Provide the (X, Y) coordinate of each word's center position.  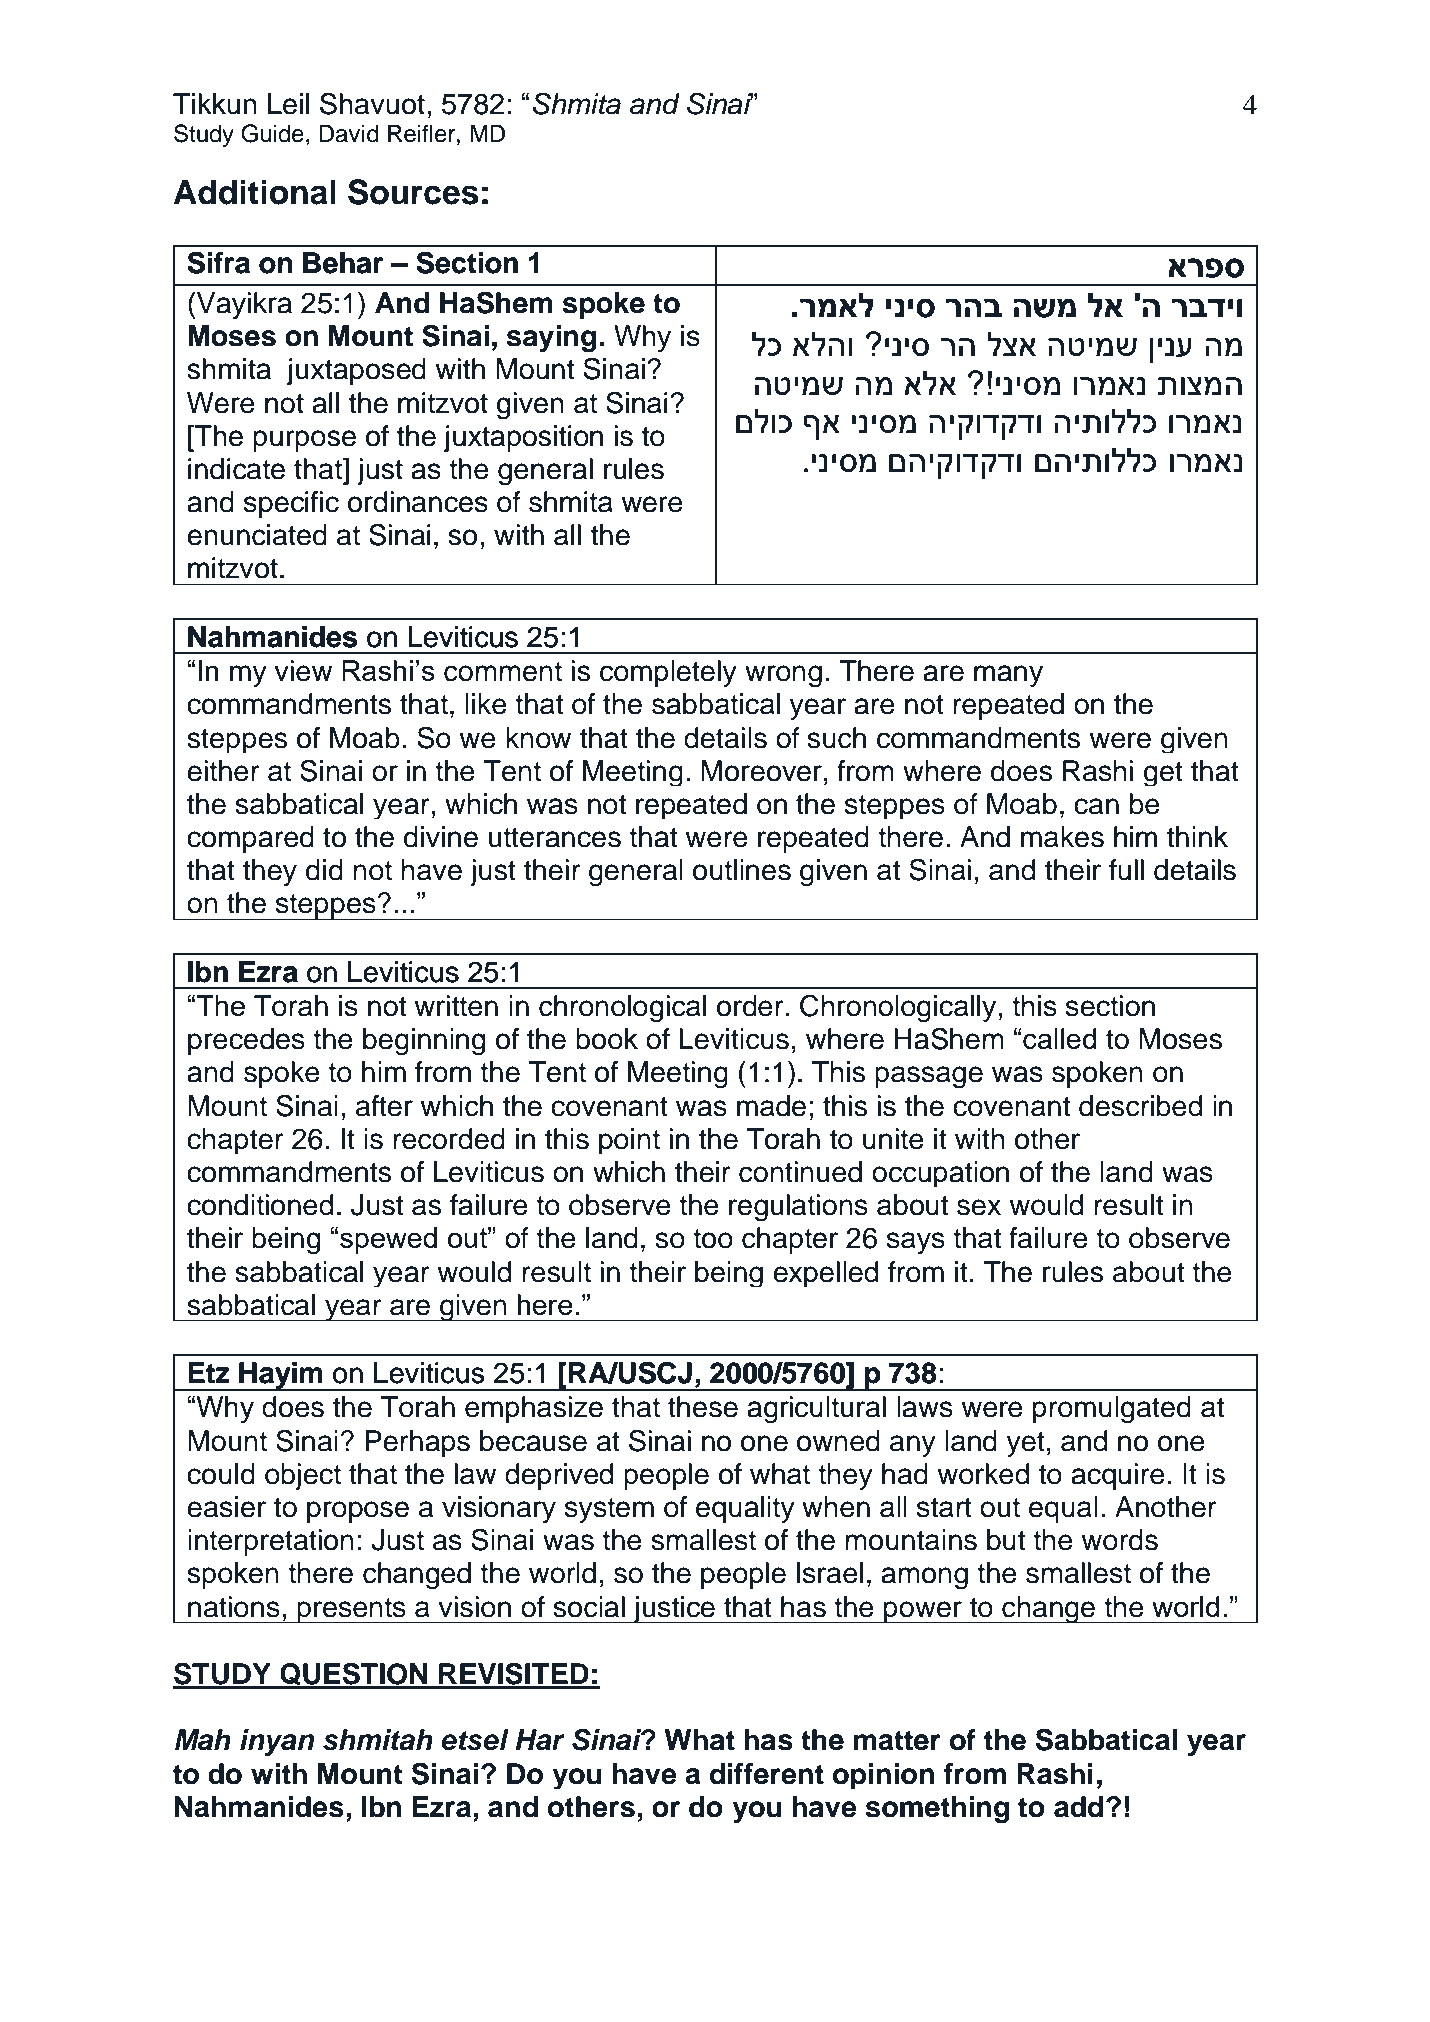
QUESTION (354, 1675)
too (713, 1239)
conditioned (260, 1205)
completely (668, 673)
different (767, 1774)
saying (551, 339)
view (303, 671)
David (349, 133)
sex (979, 1207)
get (1163, 774)
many (1008, 676)
